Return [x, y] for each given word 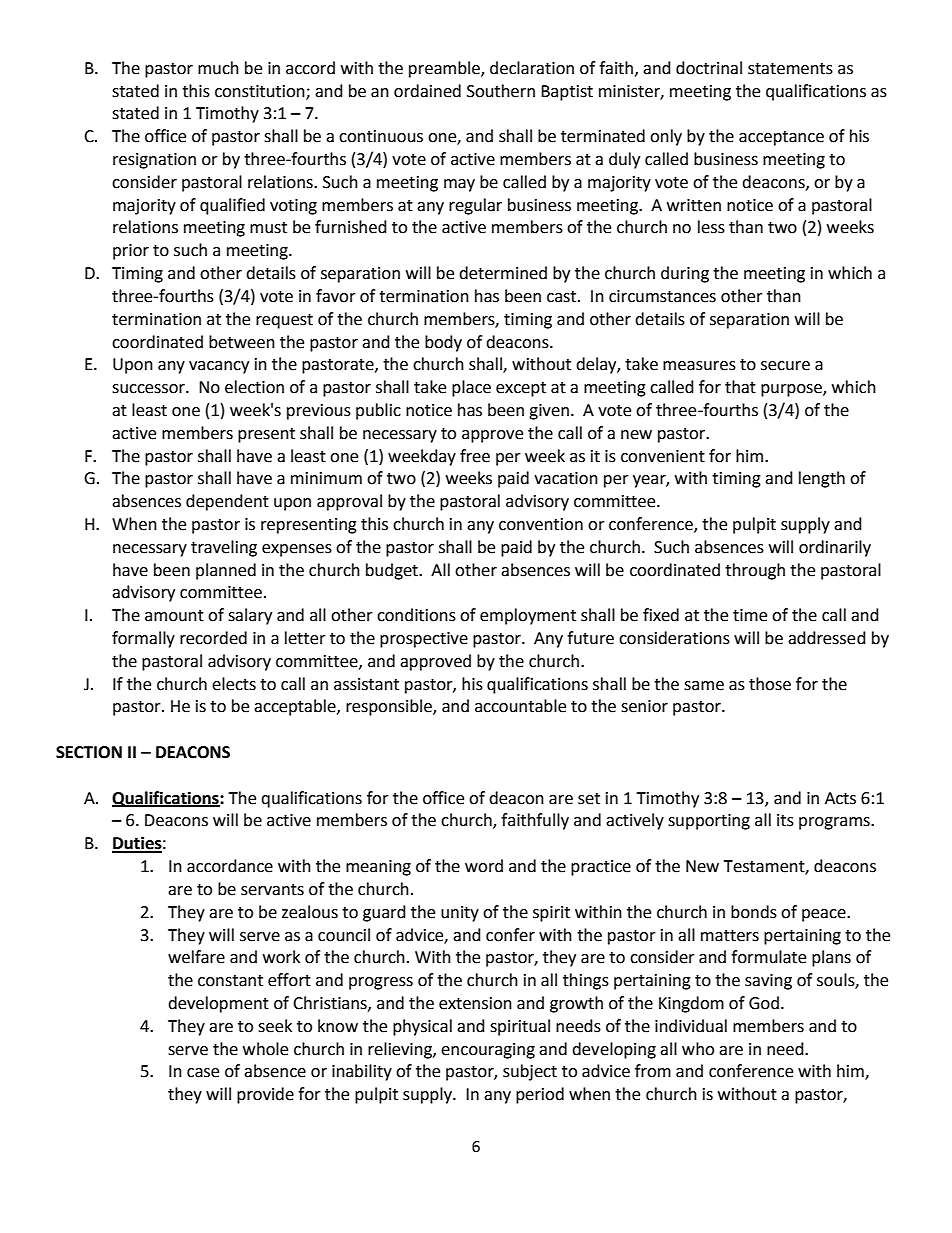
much [218, 68]
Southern [501, 91]
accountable [520, 706]
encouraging [488, 1051]
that [740, 387]
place [471, 388]
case [203, 1073]
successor [149, 389]
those [770, 684]
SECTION [89, 752]
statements [790, 69]
